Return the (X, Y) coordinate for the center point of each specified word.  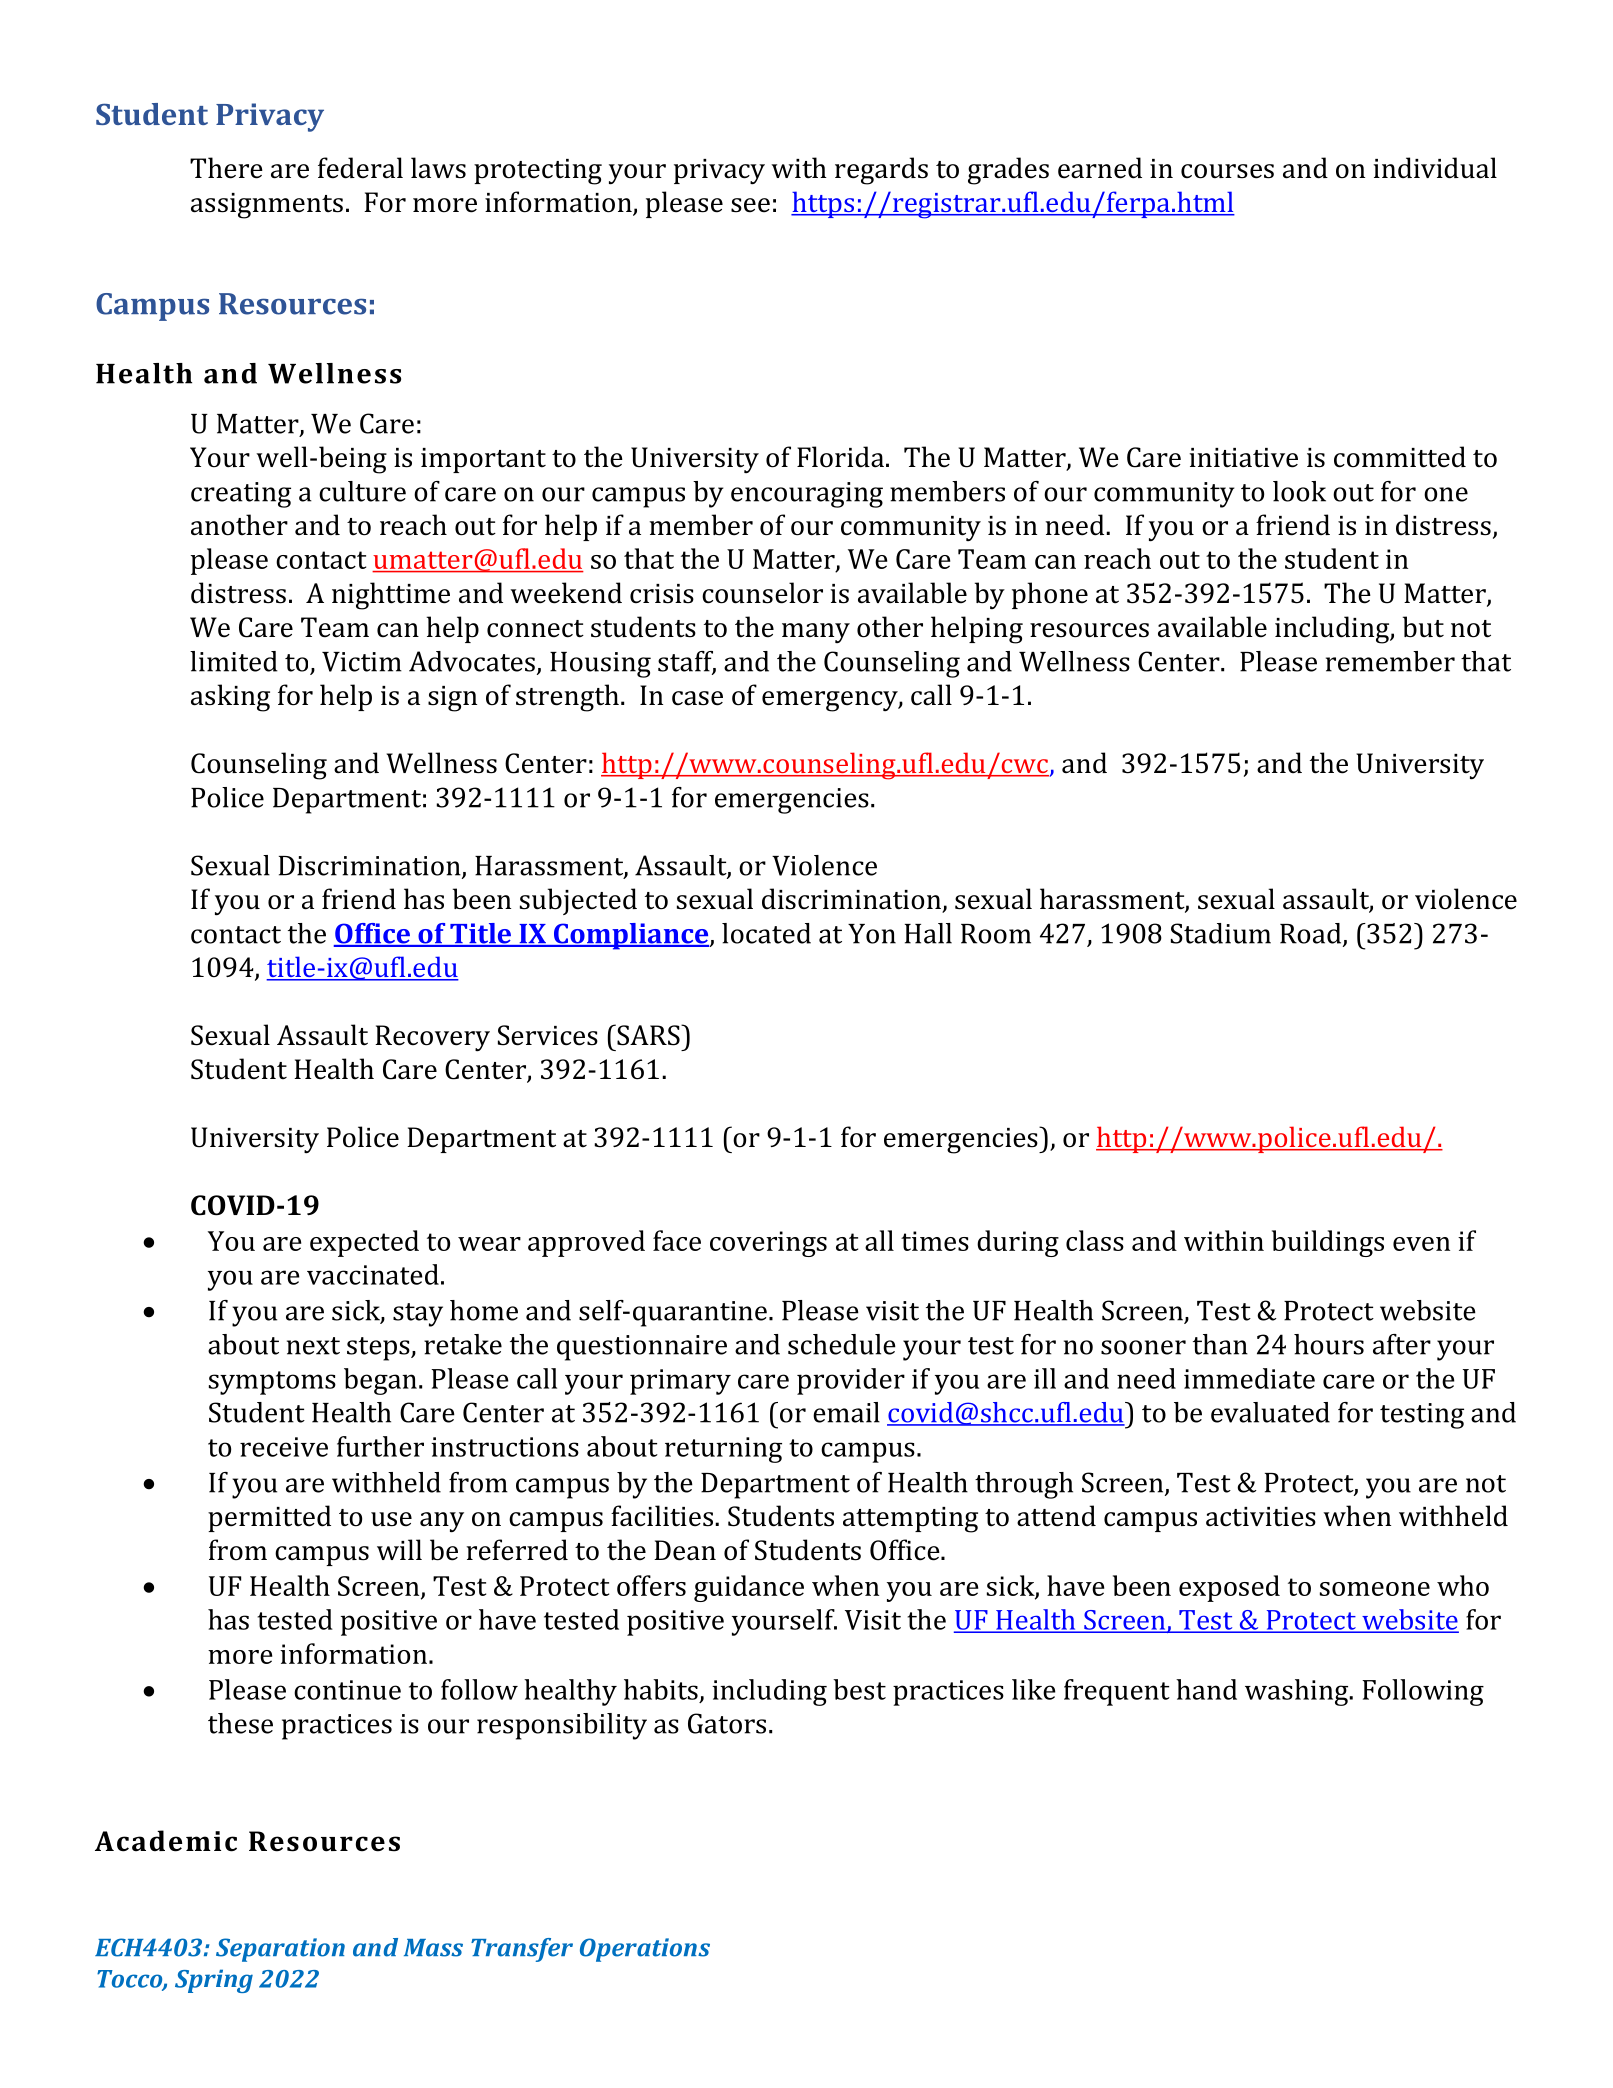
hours (1329, 1344)
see (750, 205)
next (313, 1346)
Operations (645, 1950)
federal (360, 168)
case (697, 698)
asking (230, 698)
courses (1227, 171)
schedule (842, 1344)
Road (1312, 934)
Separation (280, 1950)
